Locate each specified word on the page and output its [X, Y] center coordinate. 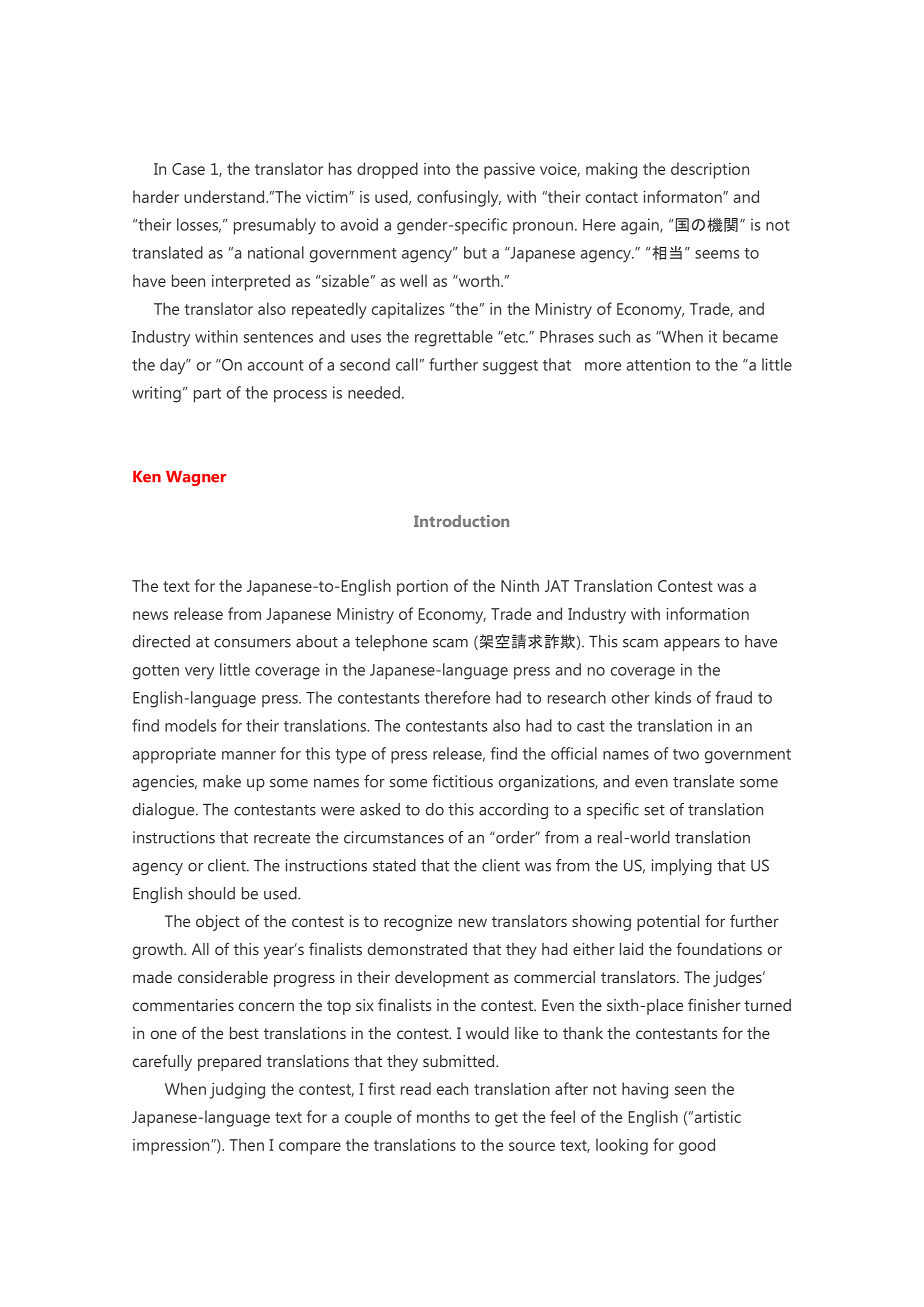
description [710, 170]
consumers [252, 643]
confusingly [459, 198]
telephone [391, 643]
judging [237, 1090]
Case [188, 169]
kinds [673, 697]
